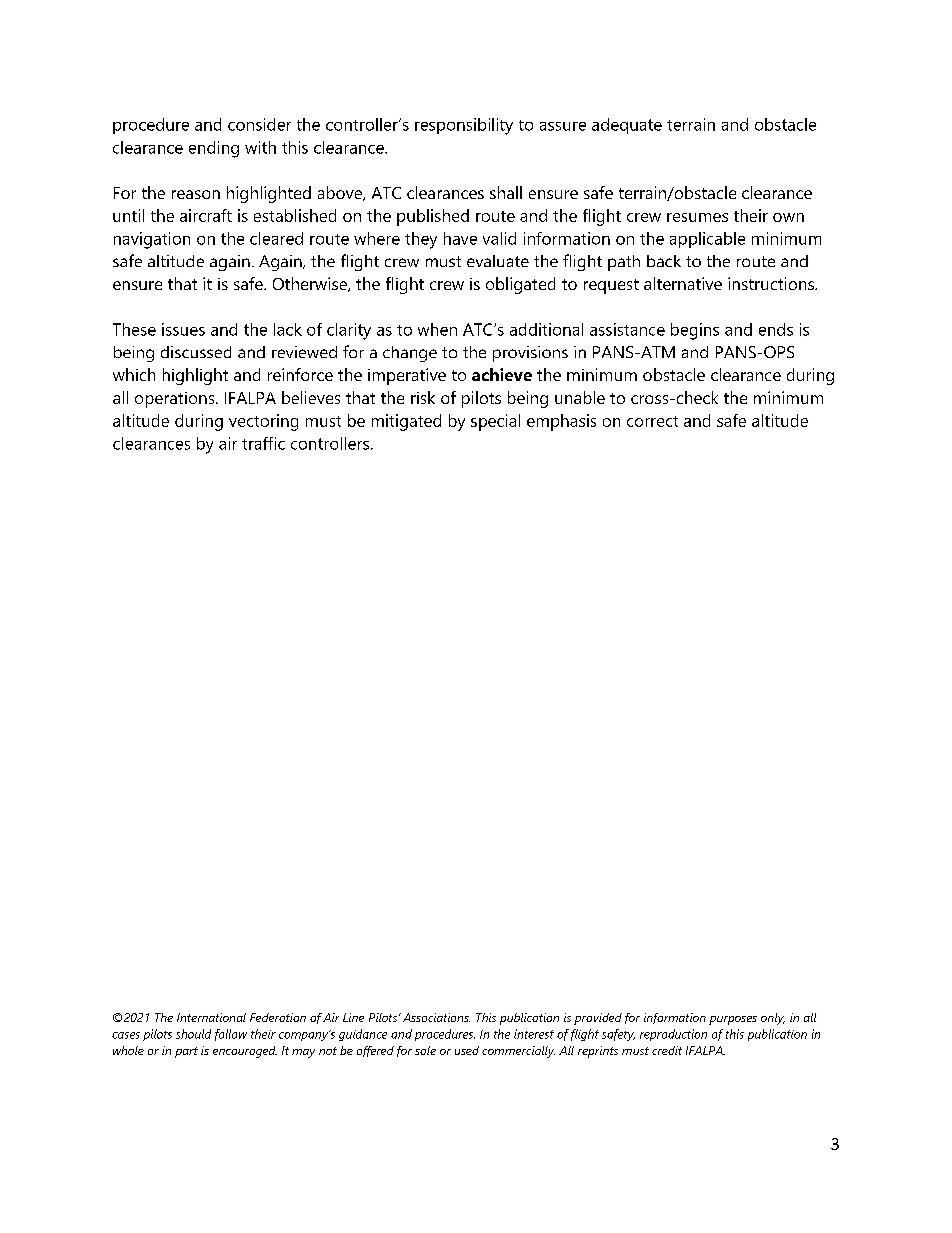  I want to click on discussed, so click(196, 352).
